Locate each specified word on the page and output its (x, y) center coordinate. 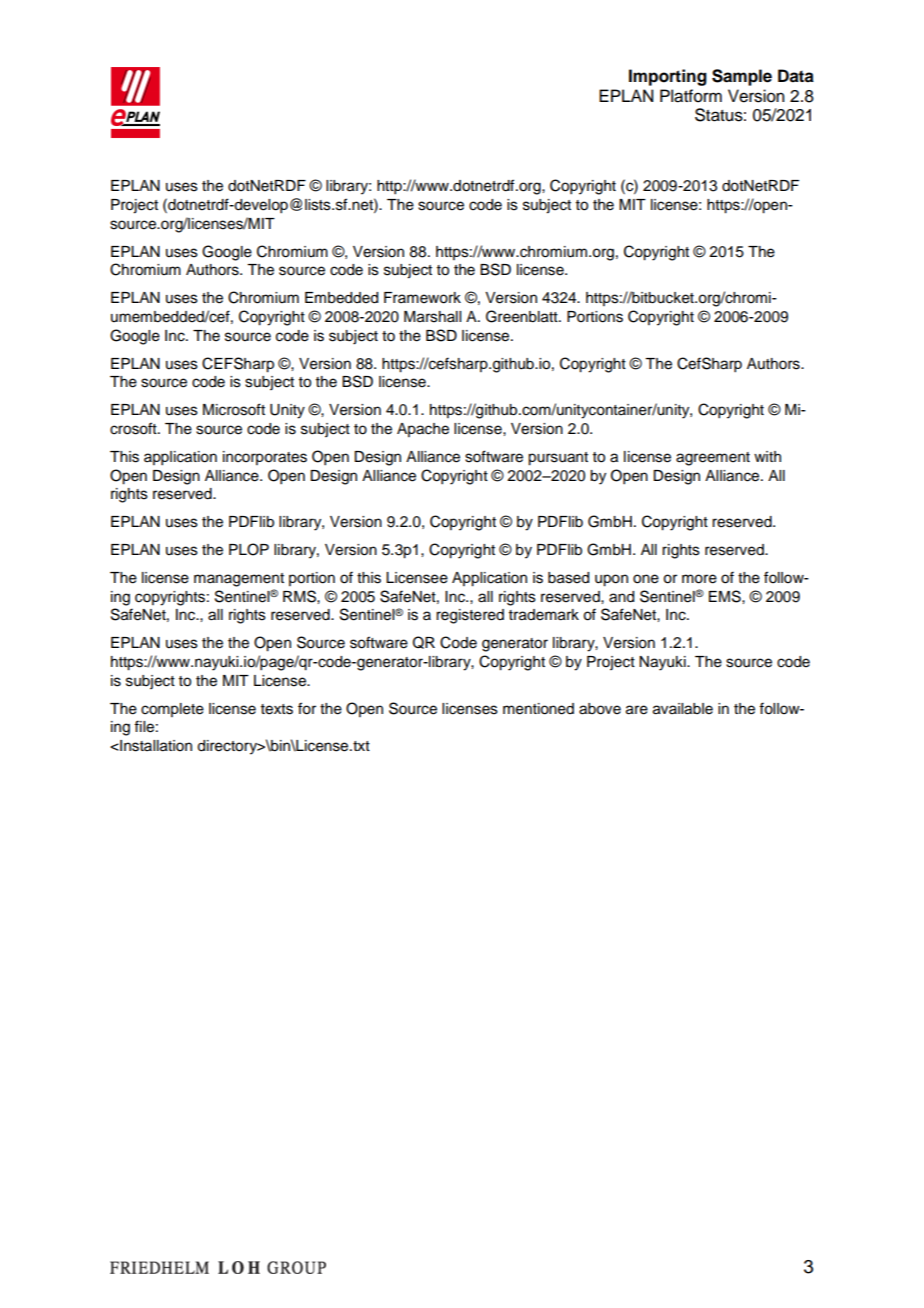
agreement (713, 459)
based (568, 578)
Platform (691, 96)
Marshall (432, 317)
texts (277, 709)
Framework (422, 298)
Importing (668, 77)
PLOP (249, 549)
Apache (423, 430)
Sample (742, 77)
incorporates (265, 458)
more (699, 579)
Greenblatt (523, 316)
